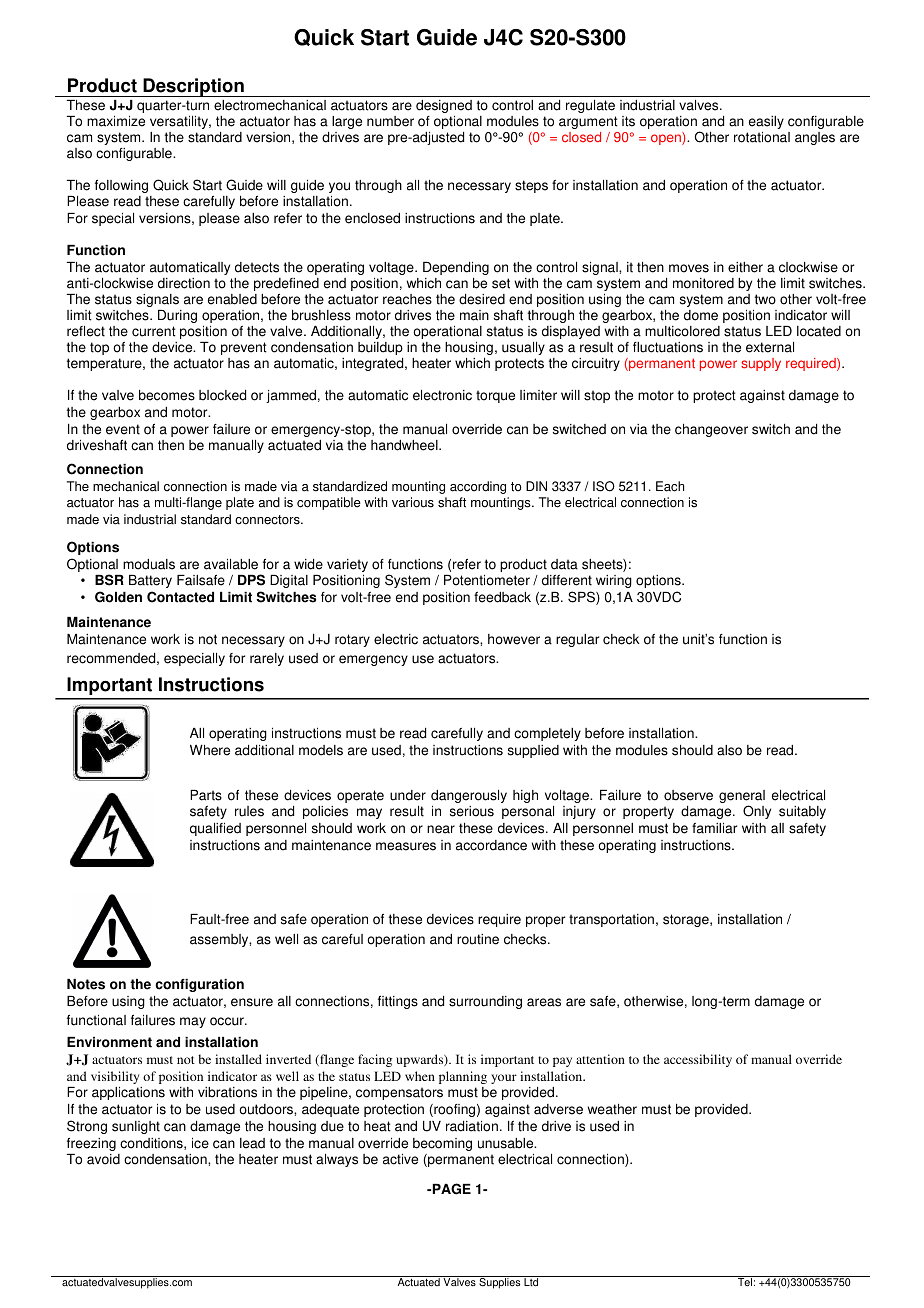 The image size is (924, 1308). I want to click on according, so click(478, 487).
